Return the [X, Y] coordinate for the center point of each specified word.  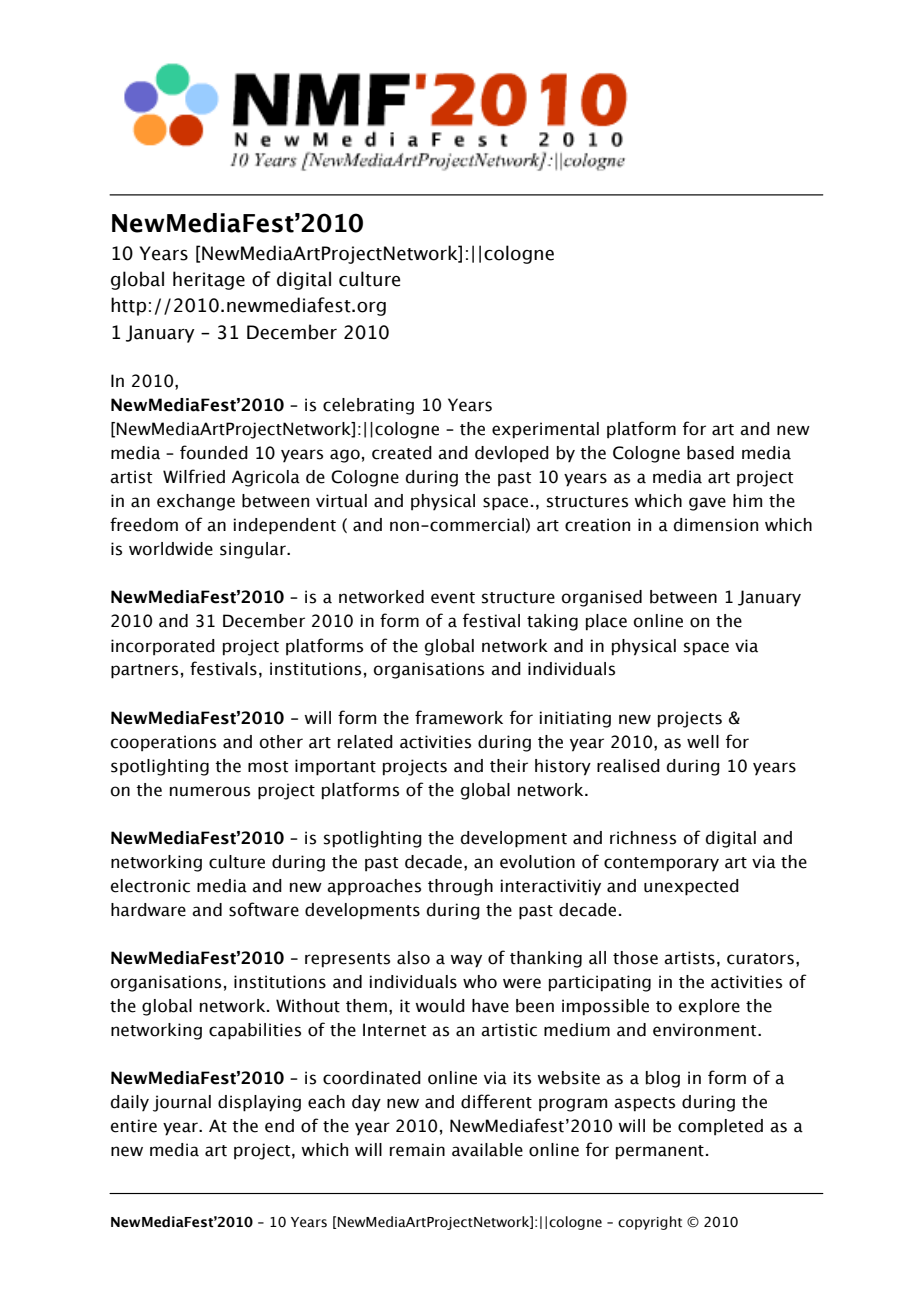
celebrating [368, 406]
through [460, 887]
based [710, 453]
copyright [650, 1223]
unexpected [691, 887]
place [606, 622]
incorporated [163, 647]
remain [417, 1150]
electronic [150, 886]
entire [134, 1126]
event [453, 598]
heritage [209, 280]
